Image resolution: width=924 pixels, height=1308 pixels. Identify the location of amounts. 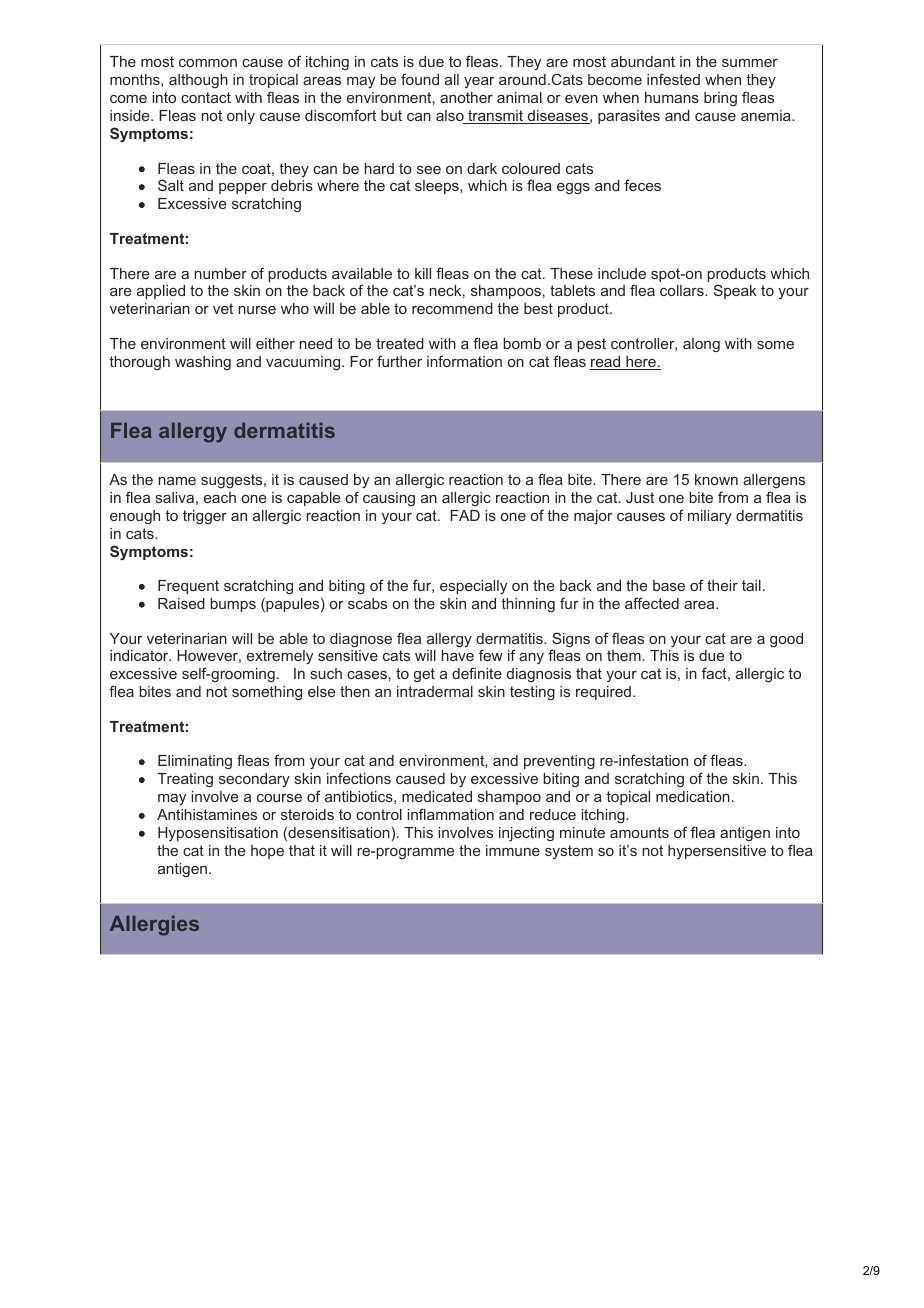
(639, 832).
